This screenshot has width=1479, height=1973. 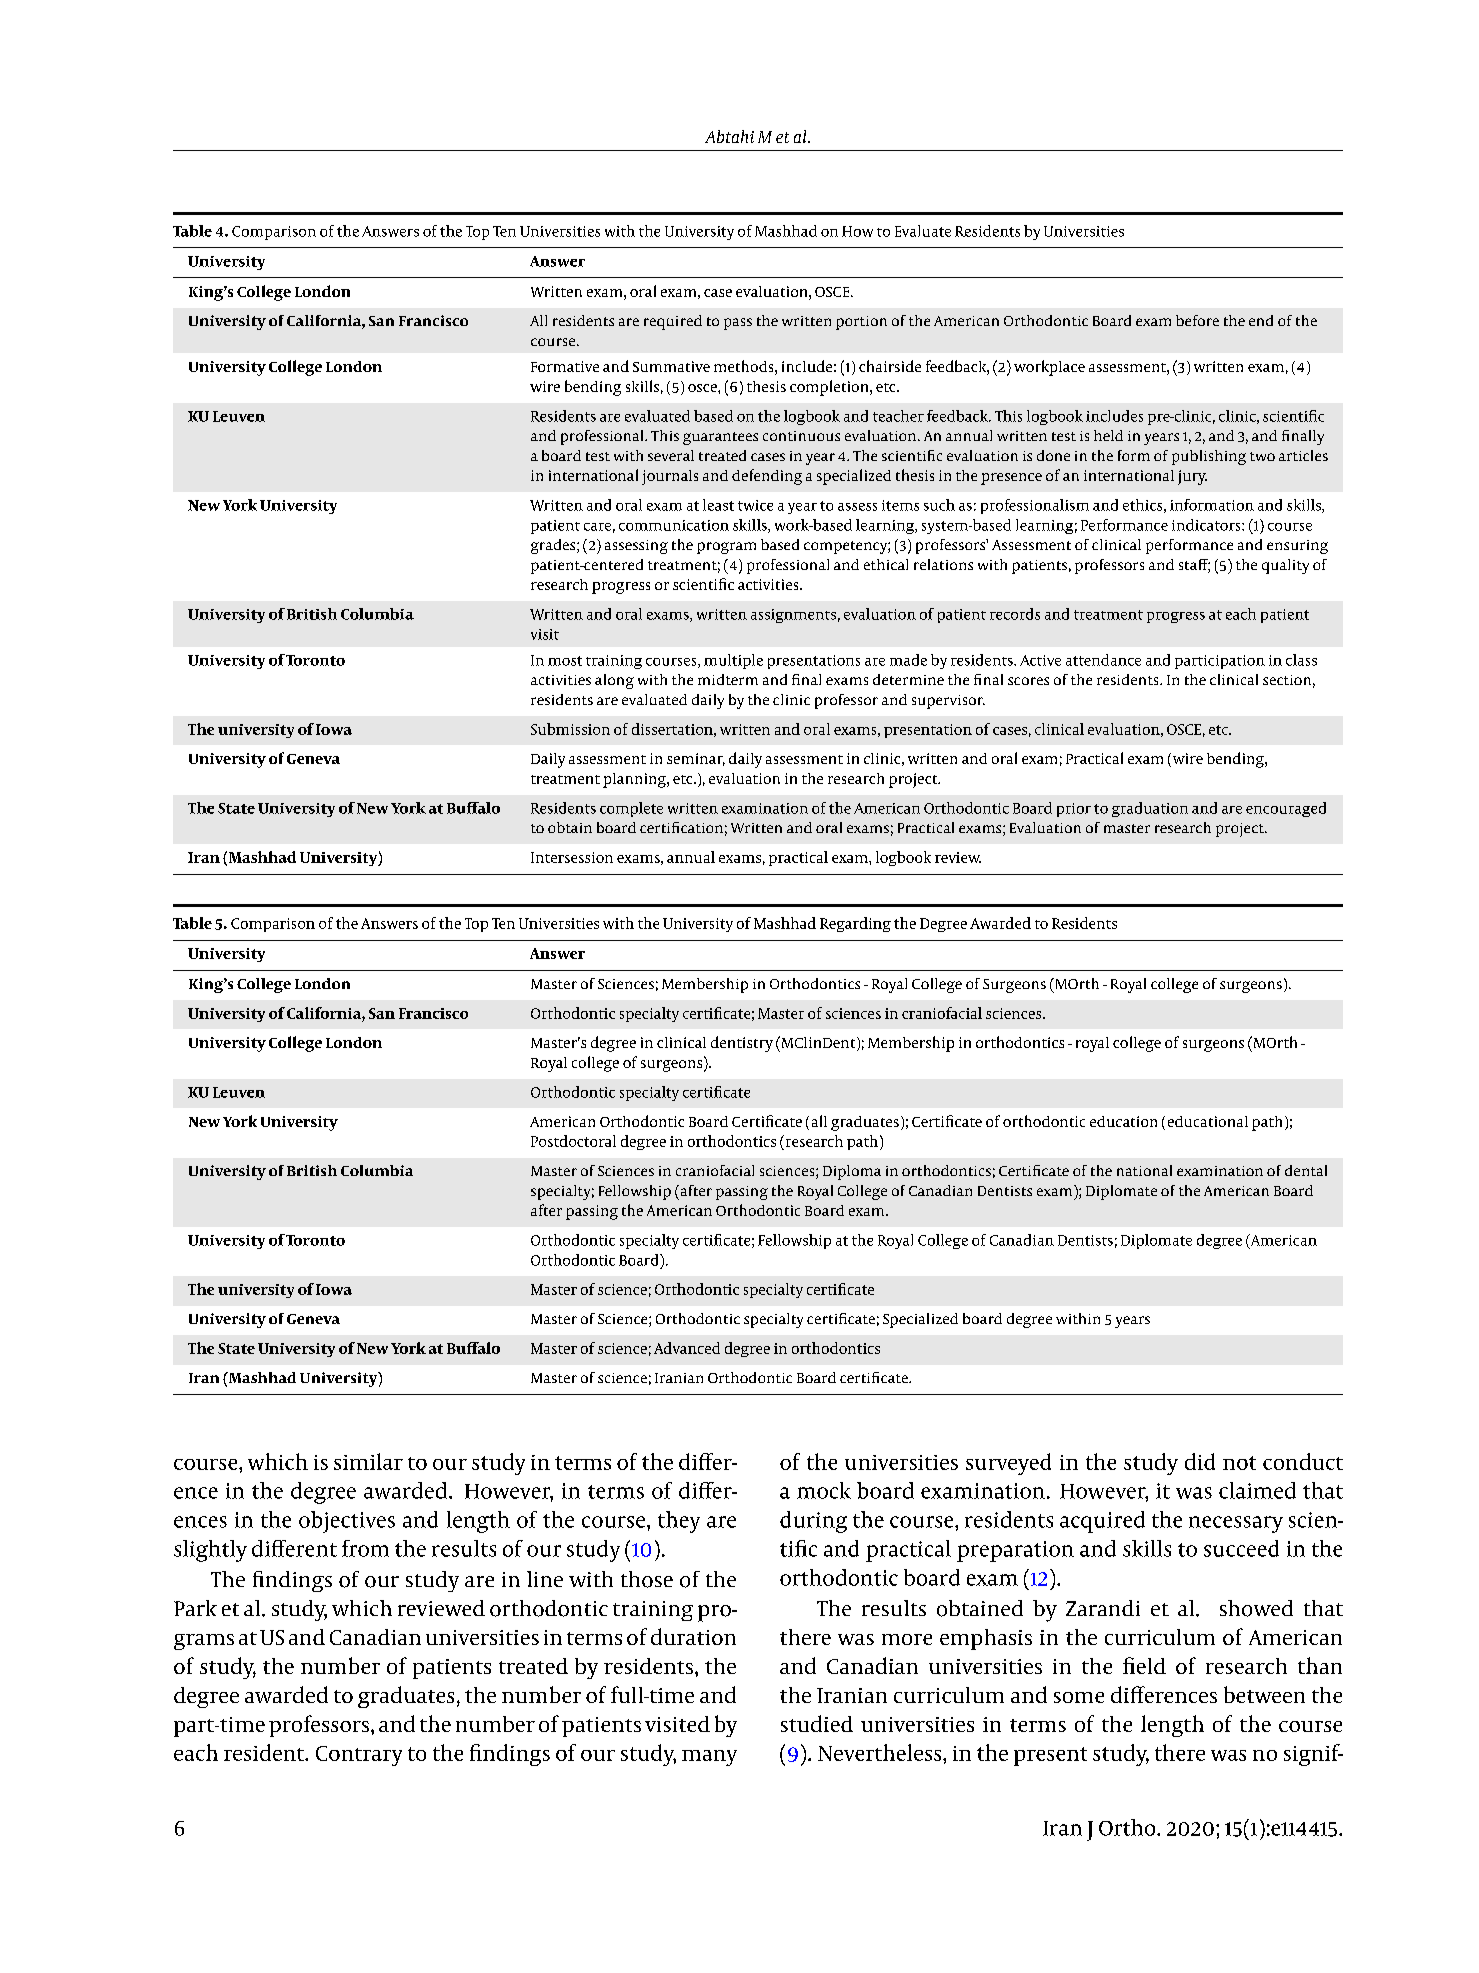 What do you see at coordinates (1103, 660) in the screenshot?
I see `attendance` at bounding box center [1103, 660].
